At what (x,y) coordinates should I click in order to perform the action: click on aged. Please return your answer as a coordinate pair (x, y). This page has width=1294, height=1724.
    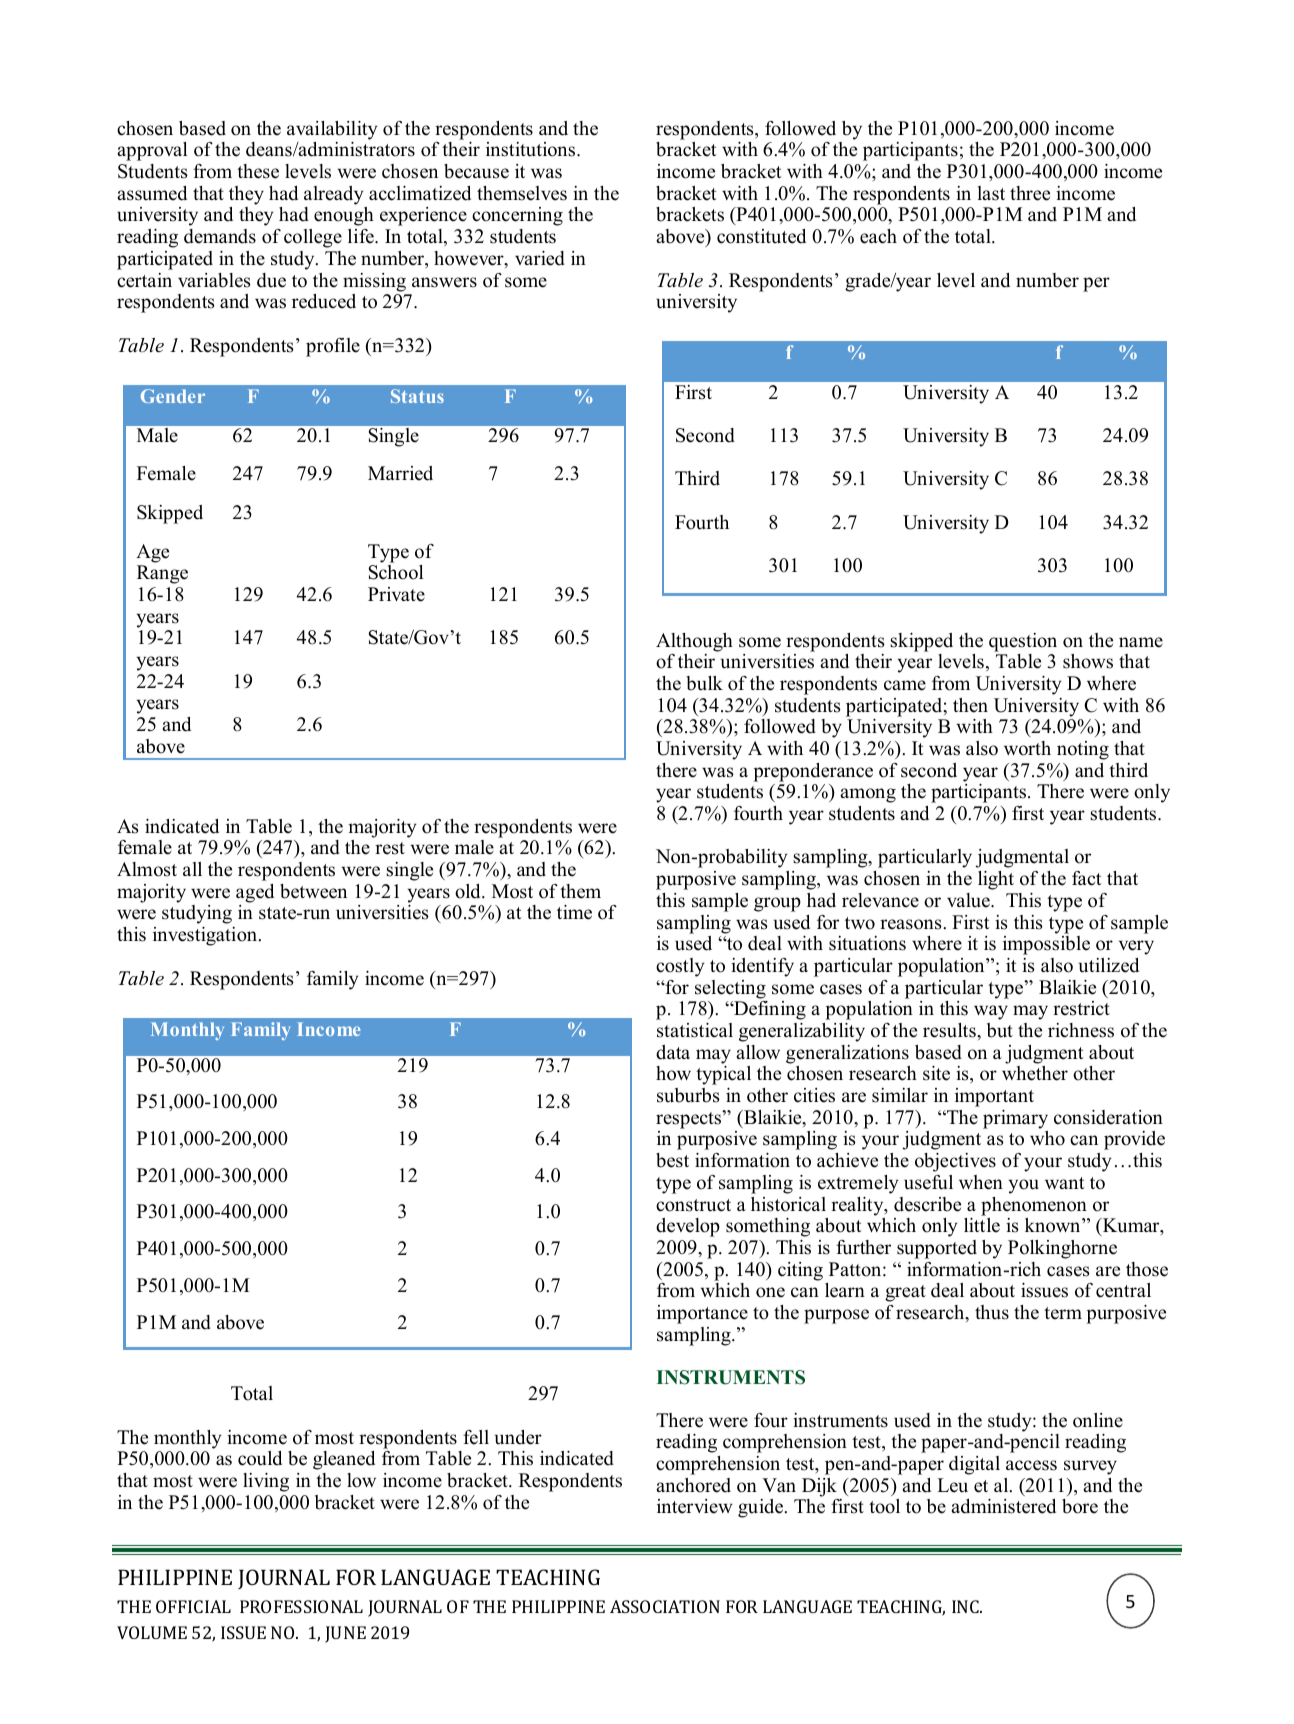
    Looking at the image, I should click on (255, 893).
